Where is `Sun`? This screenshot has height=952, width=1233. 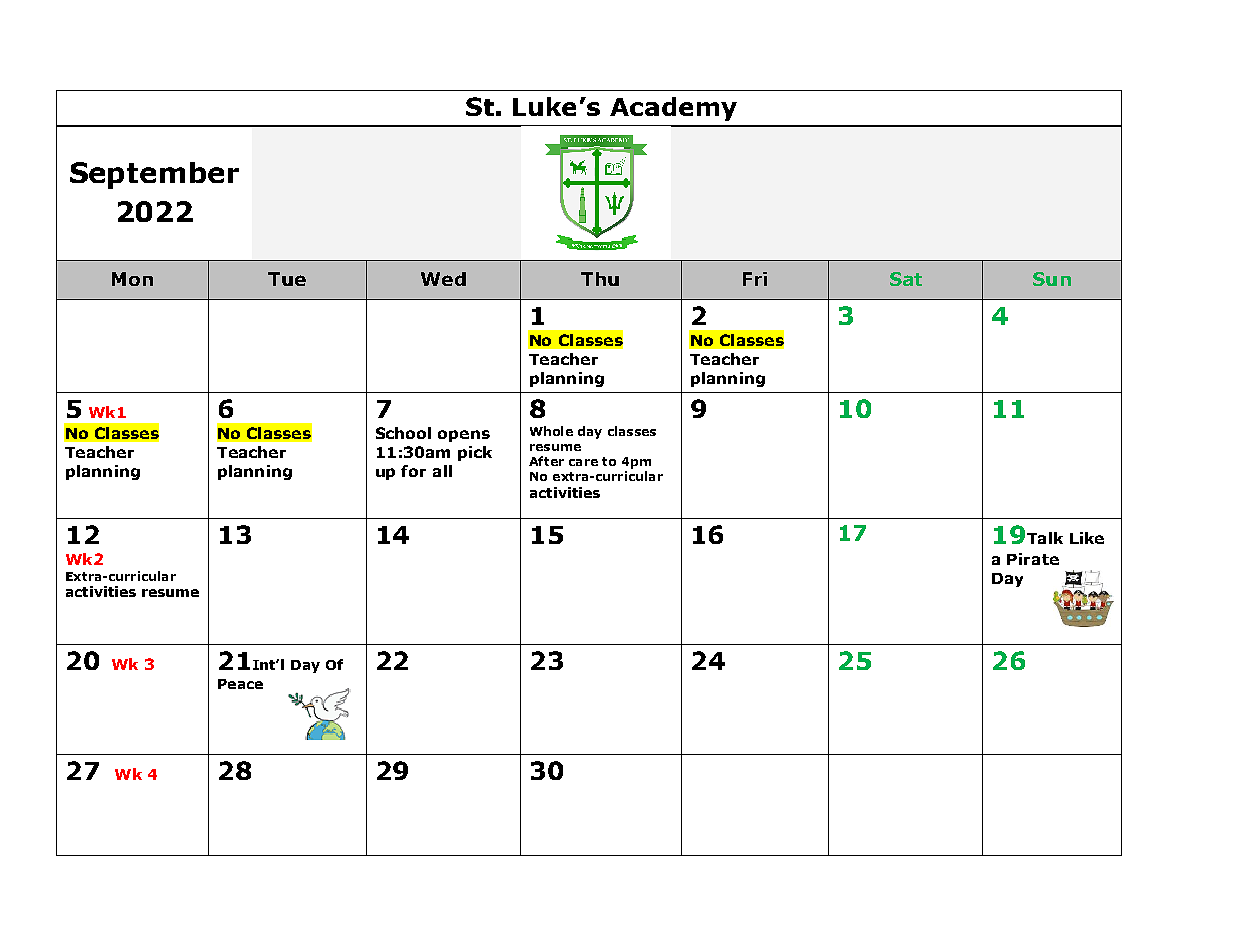
Sun is located at coordinates (1052, 279).
